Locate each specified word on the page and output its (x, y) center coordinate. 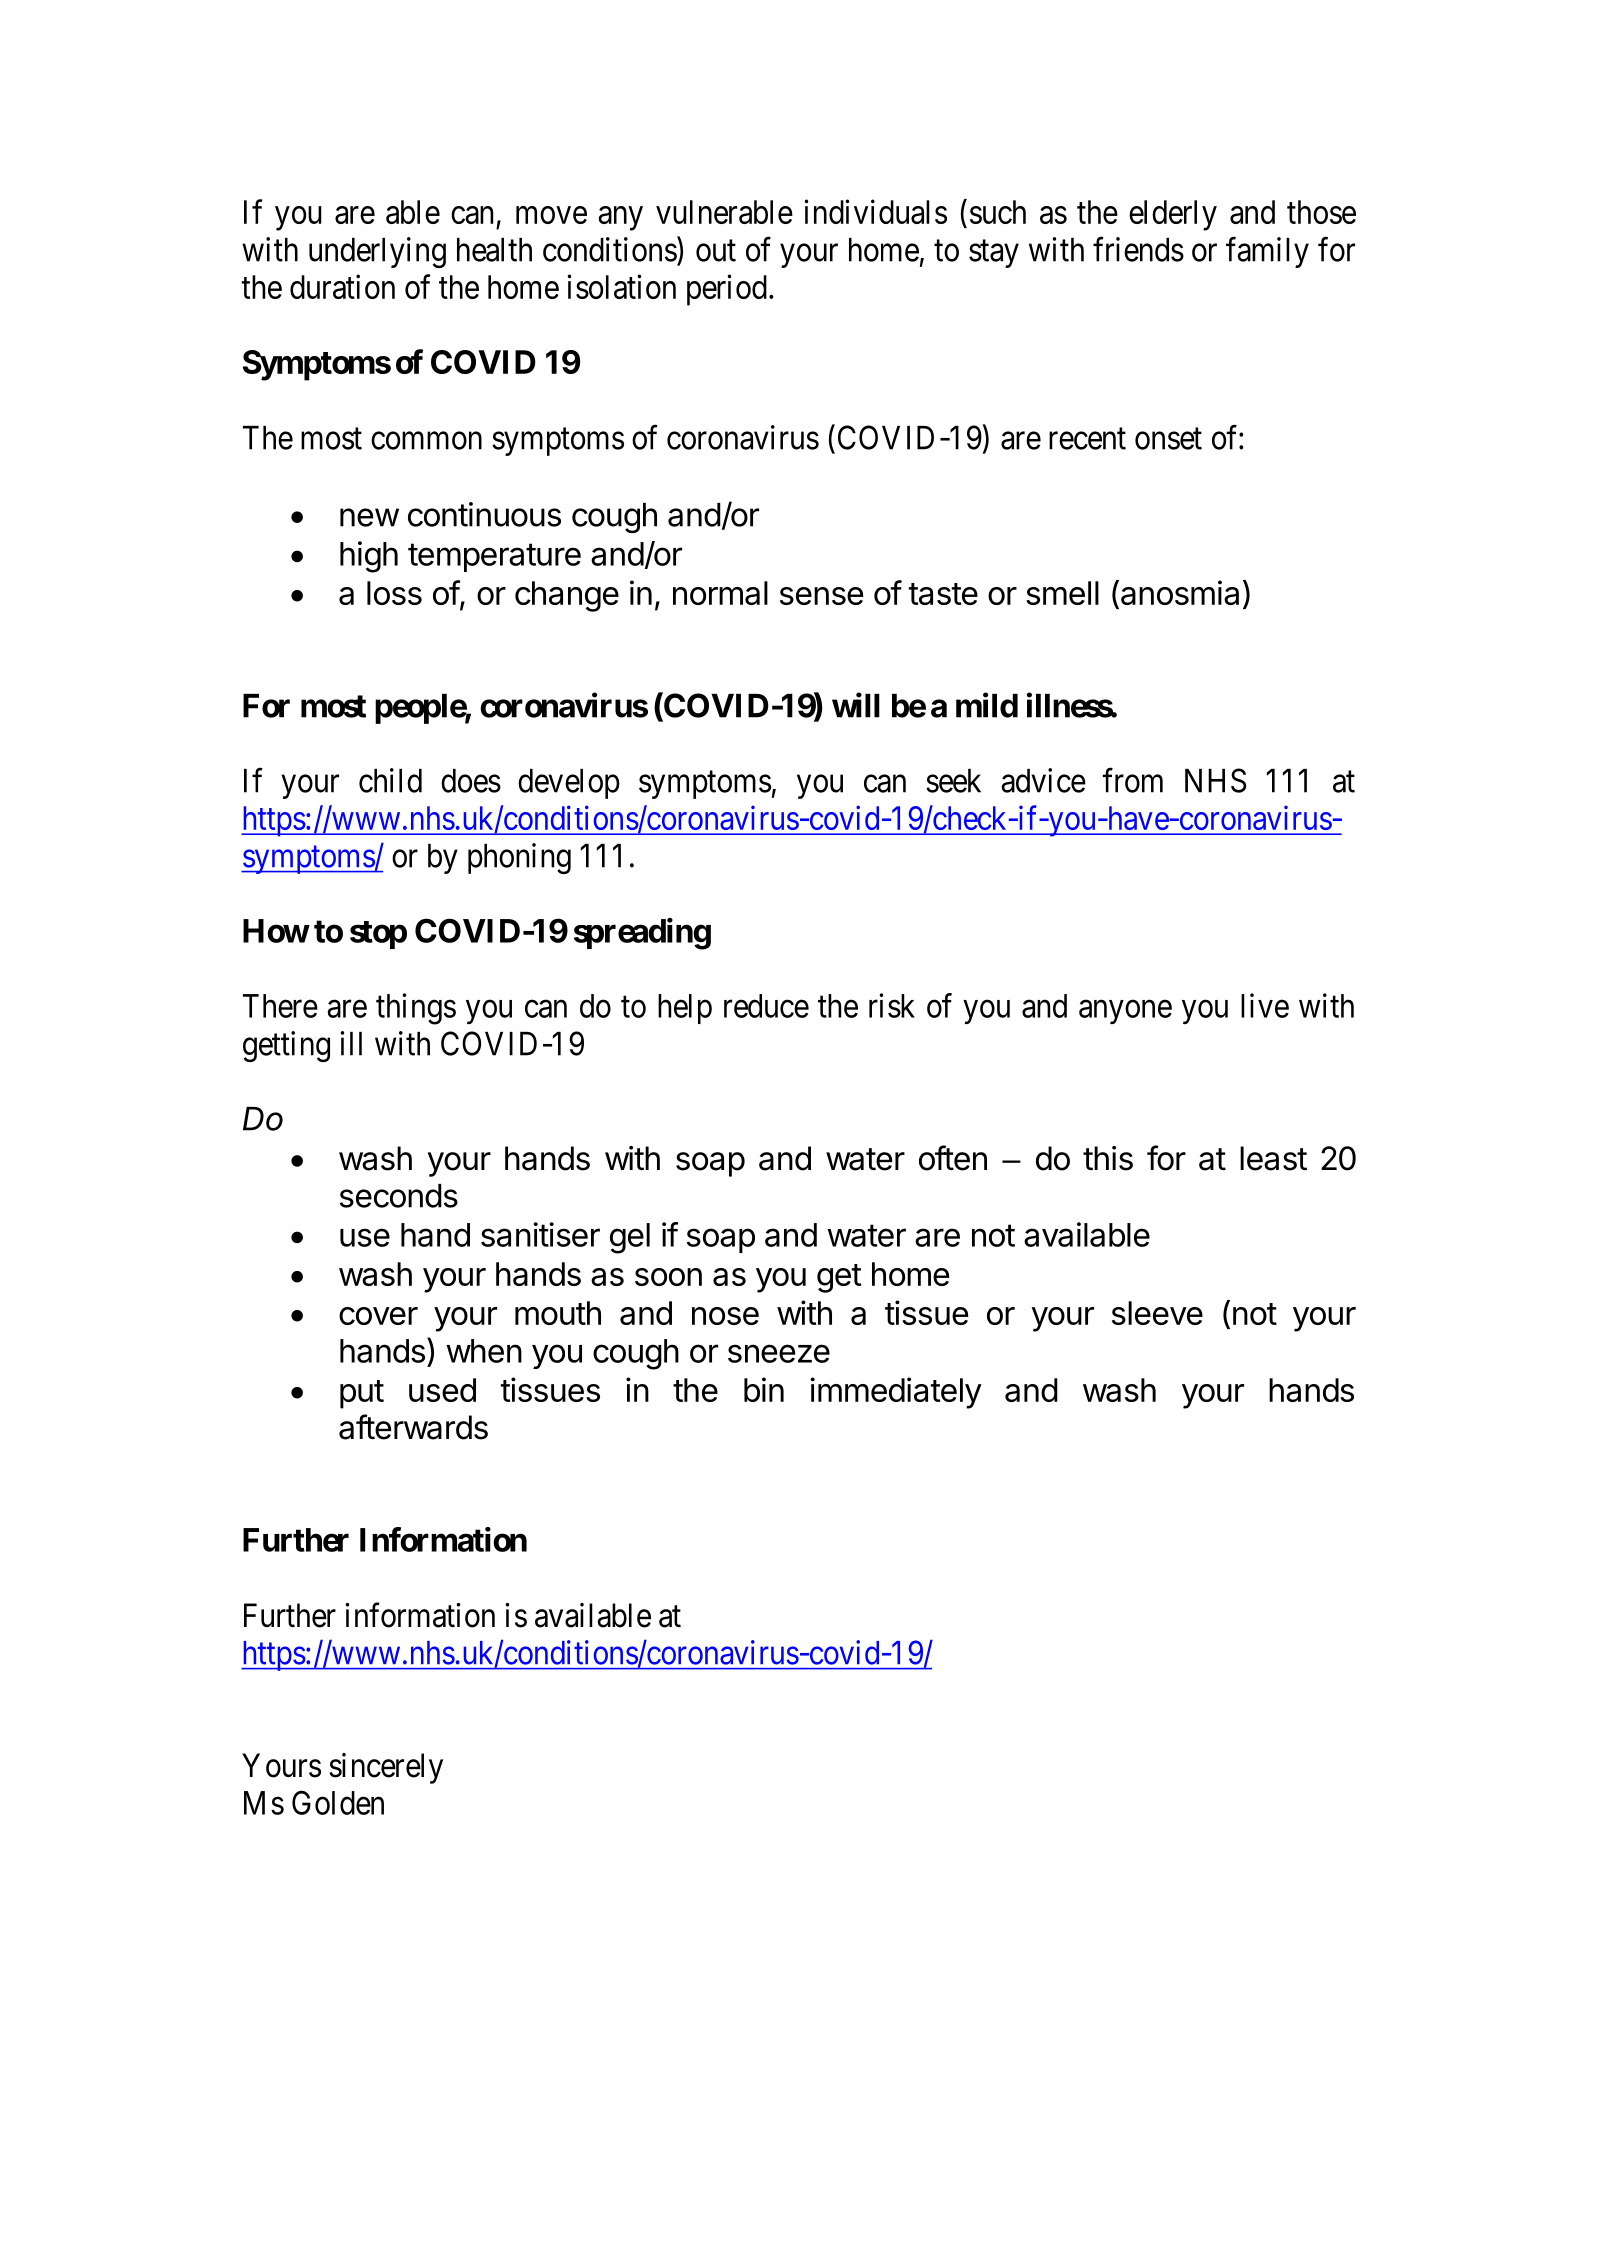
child (390, 780)
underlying (377, 252)
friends (1138, 249)
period (727, 290)
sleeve (1157, 1313)
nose (725, 1316)
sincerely (386, 1768)
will (856, 705)
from (1132, 780)
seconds (399, 1196)
